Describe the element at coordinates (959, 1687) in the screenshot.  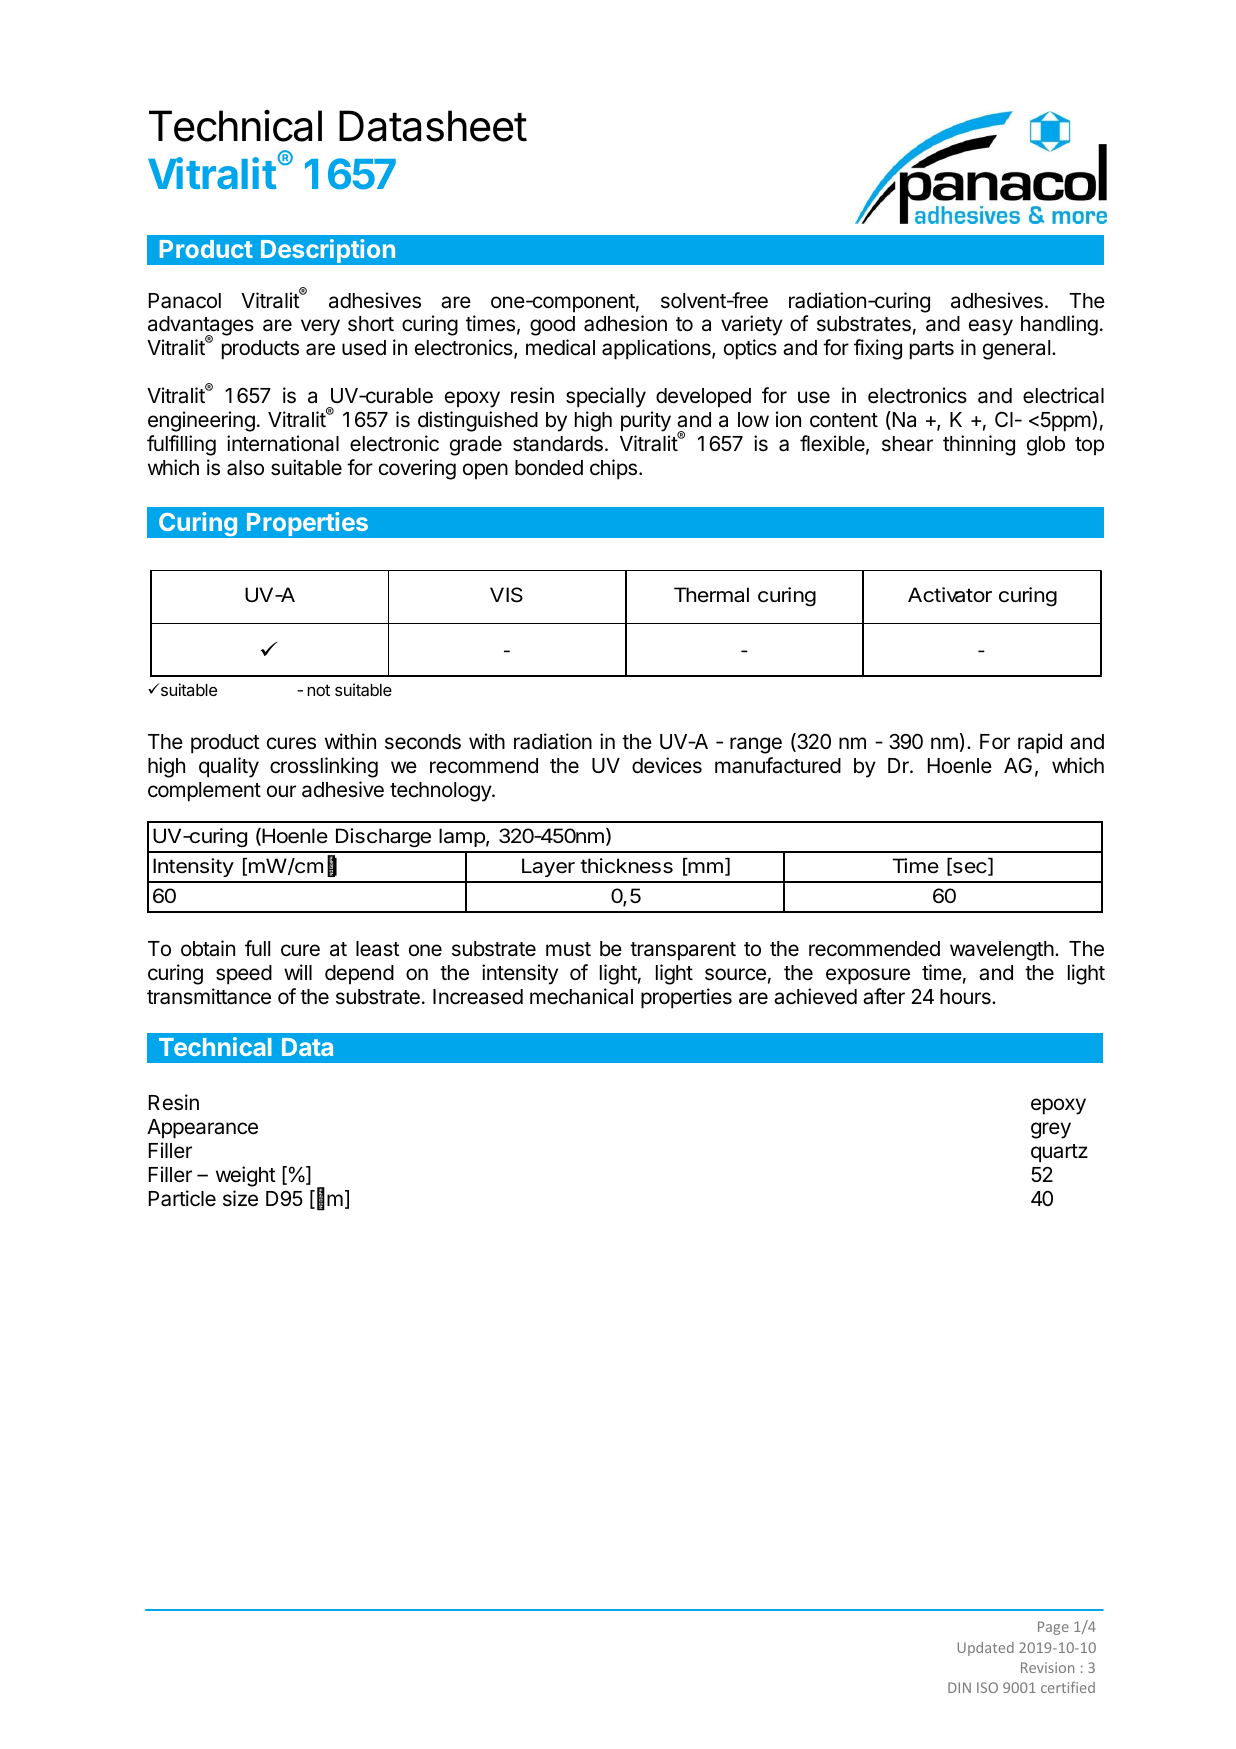
I see `DIN` at that location.
